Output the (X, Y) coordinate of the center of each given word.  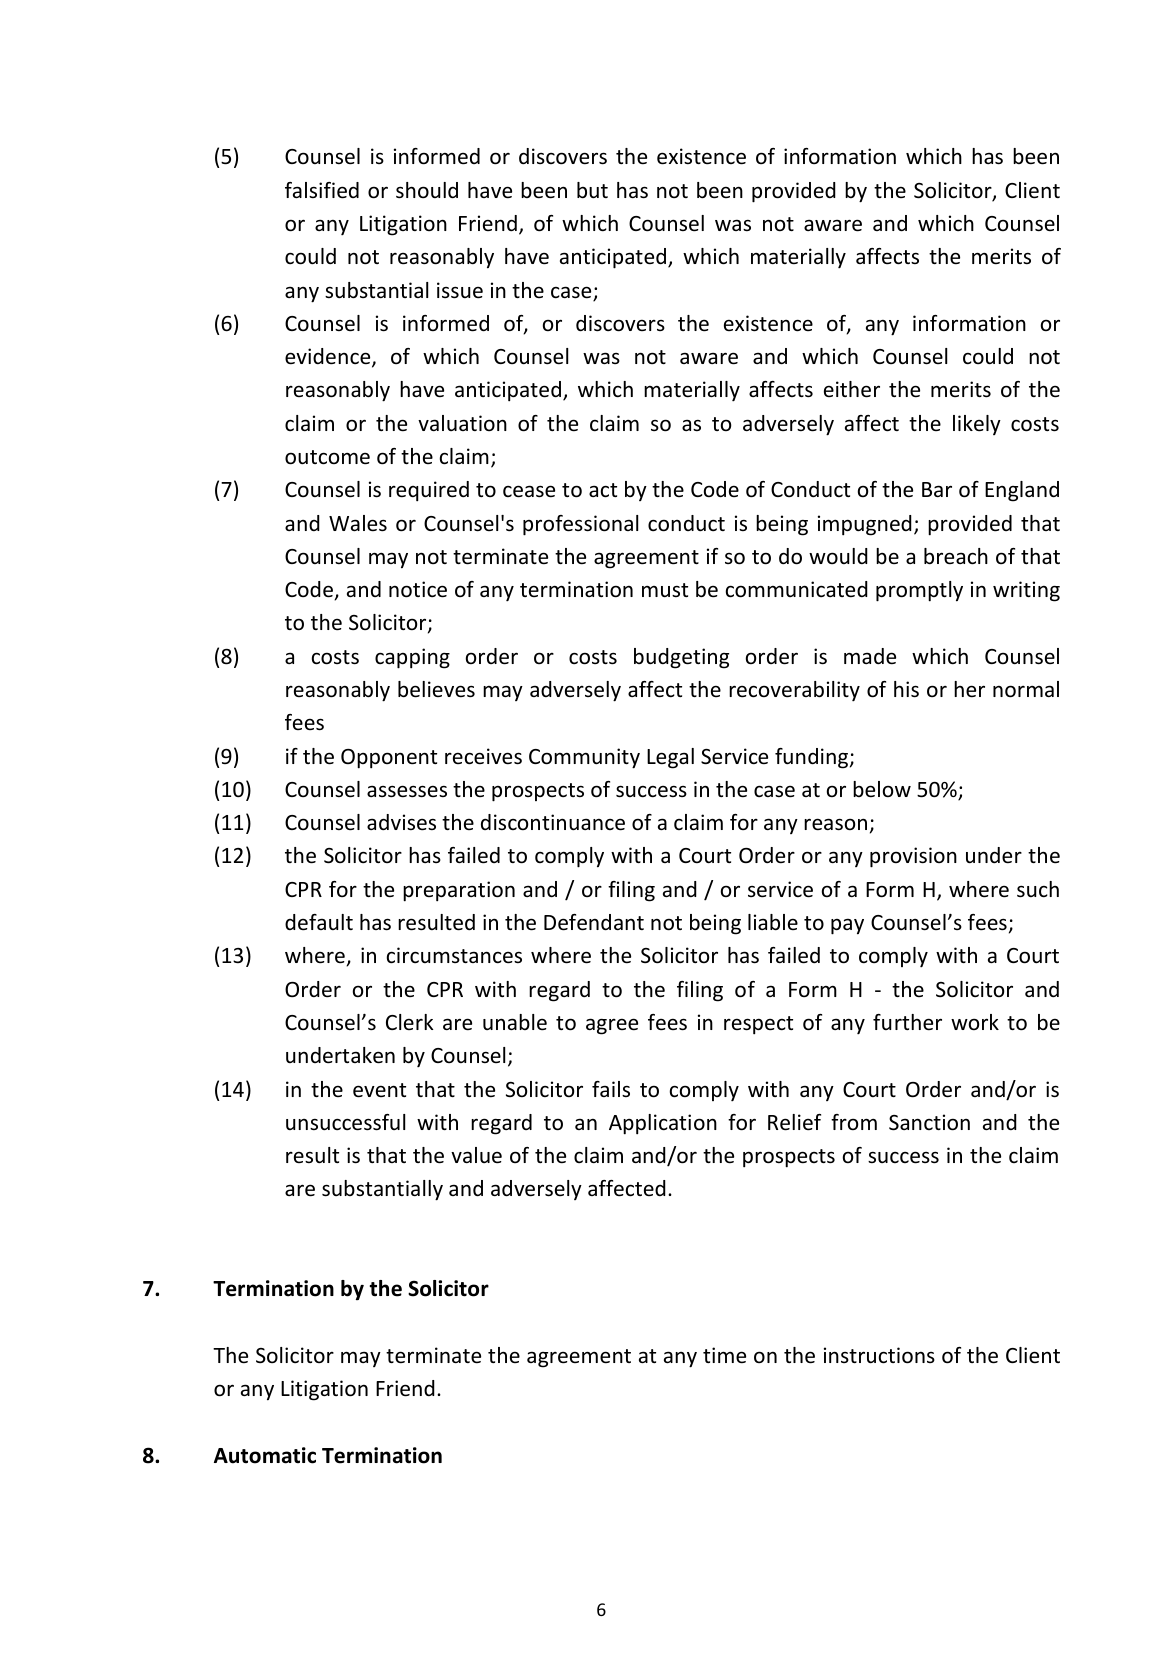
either (852, 389)
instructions (879, 1355)
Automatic (265, 1455)
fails (611, 1089)
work (975, 1022)
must (665, 590)
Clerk (410, 1022)
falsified (322, 190)
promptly (919, 591)
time (724, 1355)
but (592, 190)
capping (412, 658)
